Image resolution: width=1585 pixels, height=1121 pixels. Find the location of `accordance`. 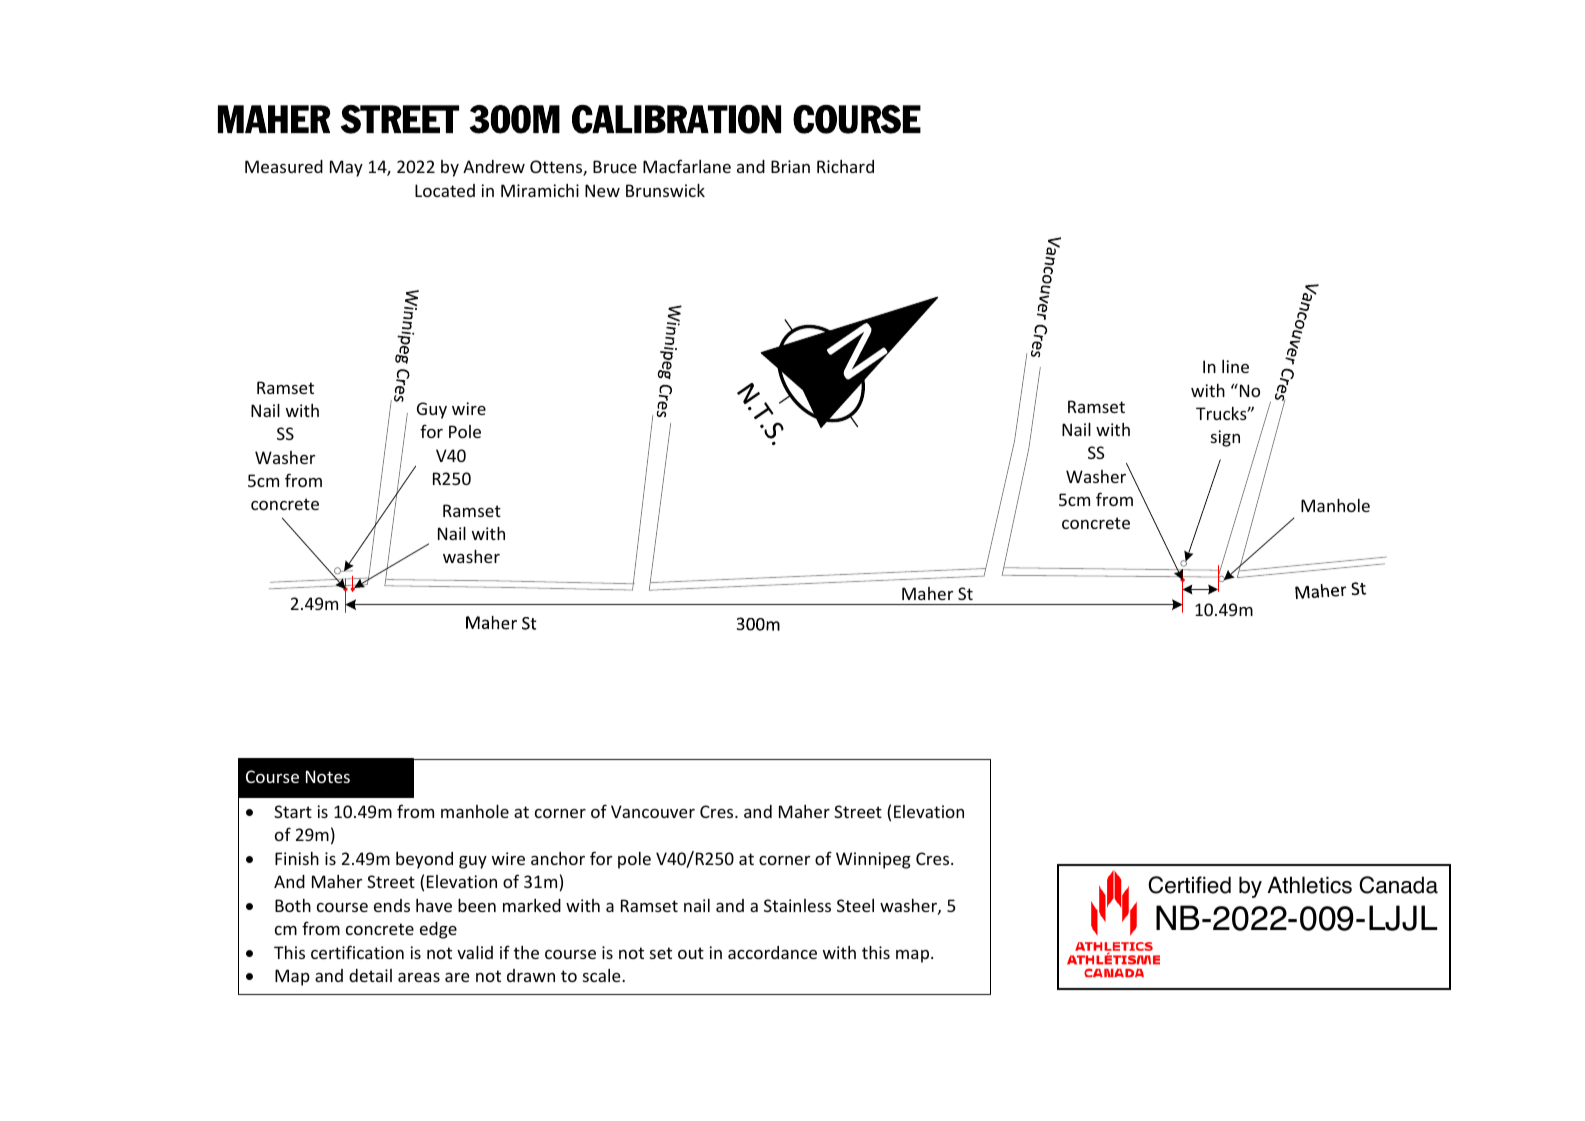

accordance is located at coordinates (772, 952).
